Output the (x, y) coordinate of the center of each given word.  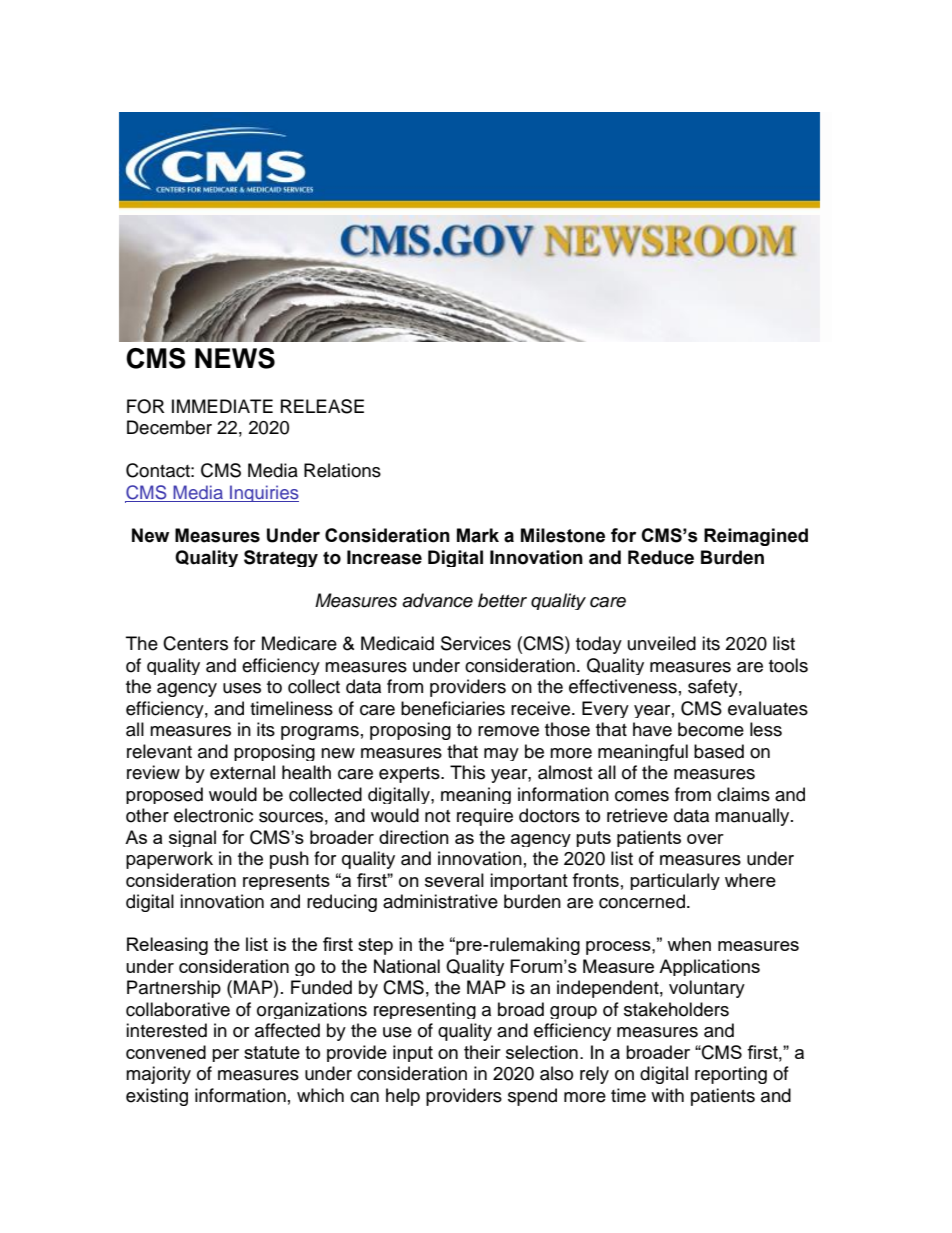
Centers (195, 643)
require (485, 817)
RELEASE (322, 406)
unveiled (662, 643)
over (705, 839)
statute (272, 1052)
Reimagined (756, 537)
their (482, 1052)
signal (192, 838)
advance (437, 600)
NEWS (235, 358)
